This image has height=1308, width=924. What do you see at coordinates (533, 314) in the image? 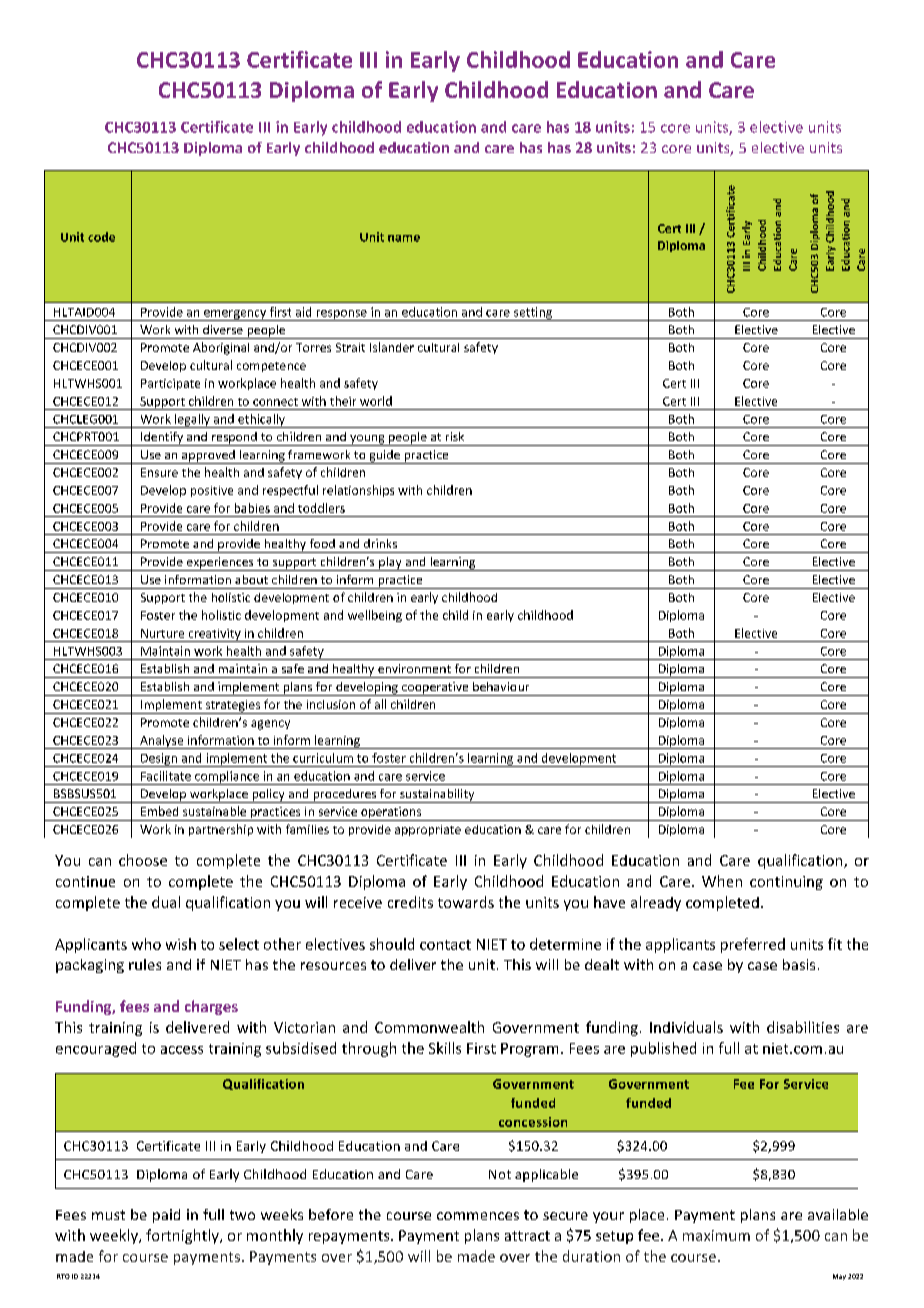
I see `setting` at bounding box center [533, 314].
